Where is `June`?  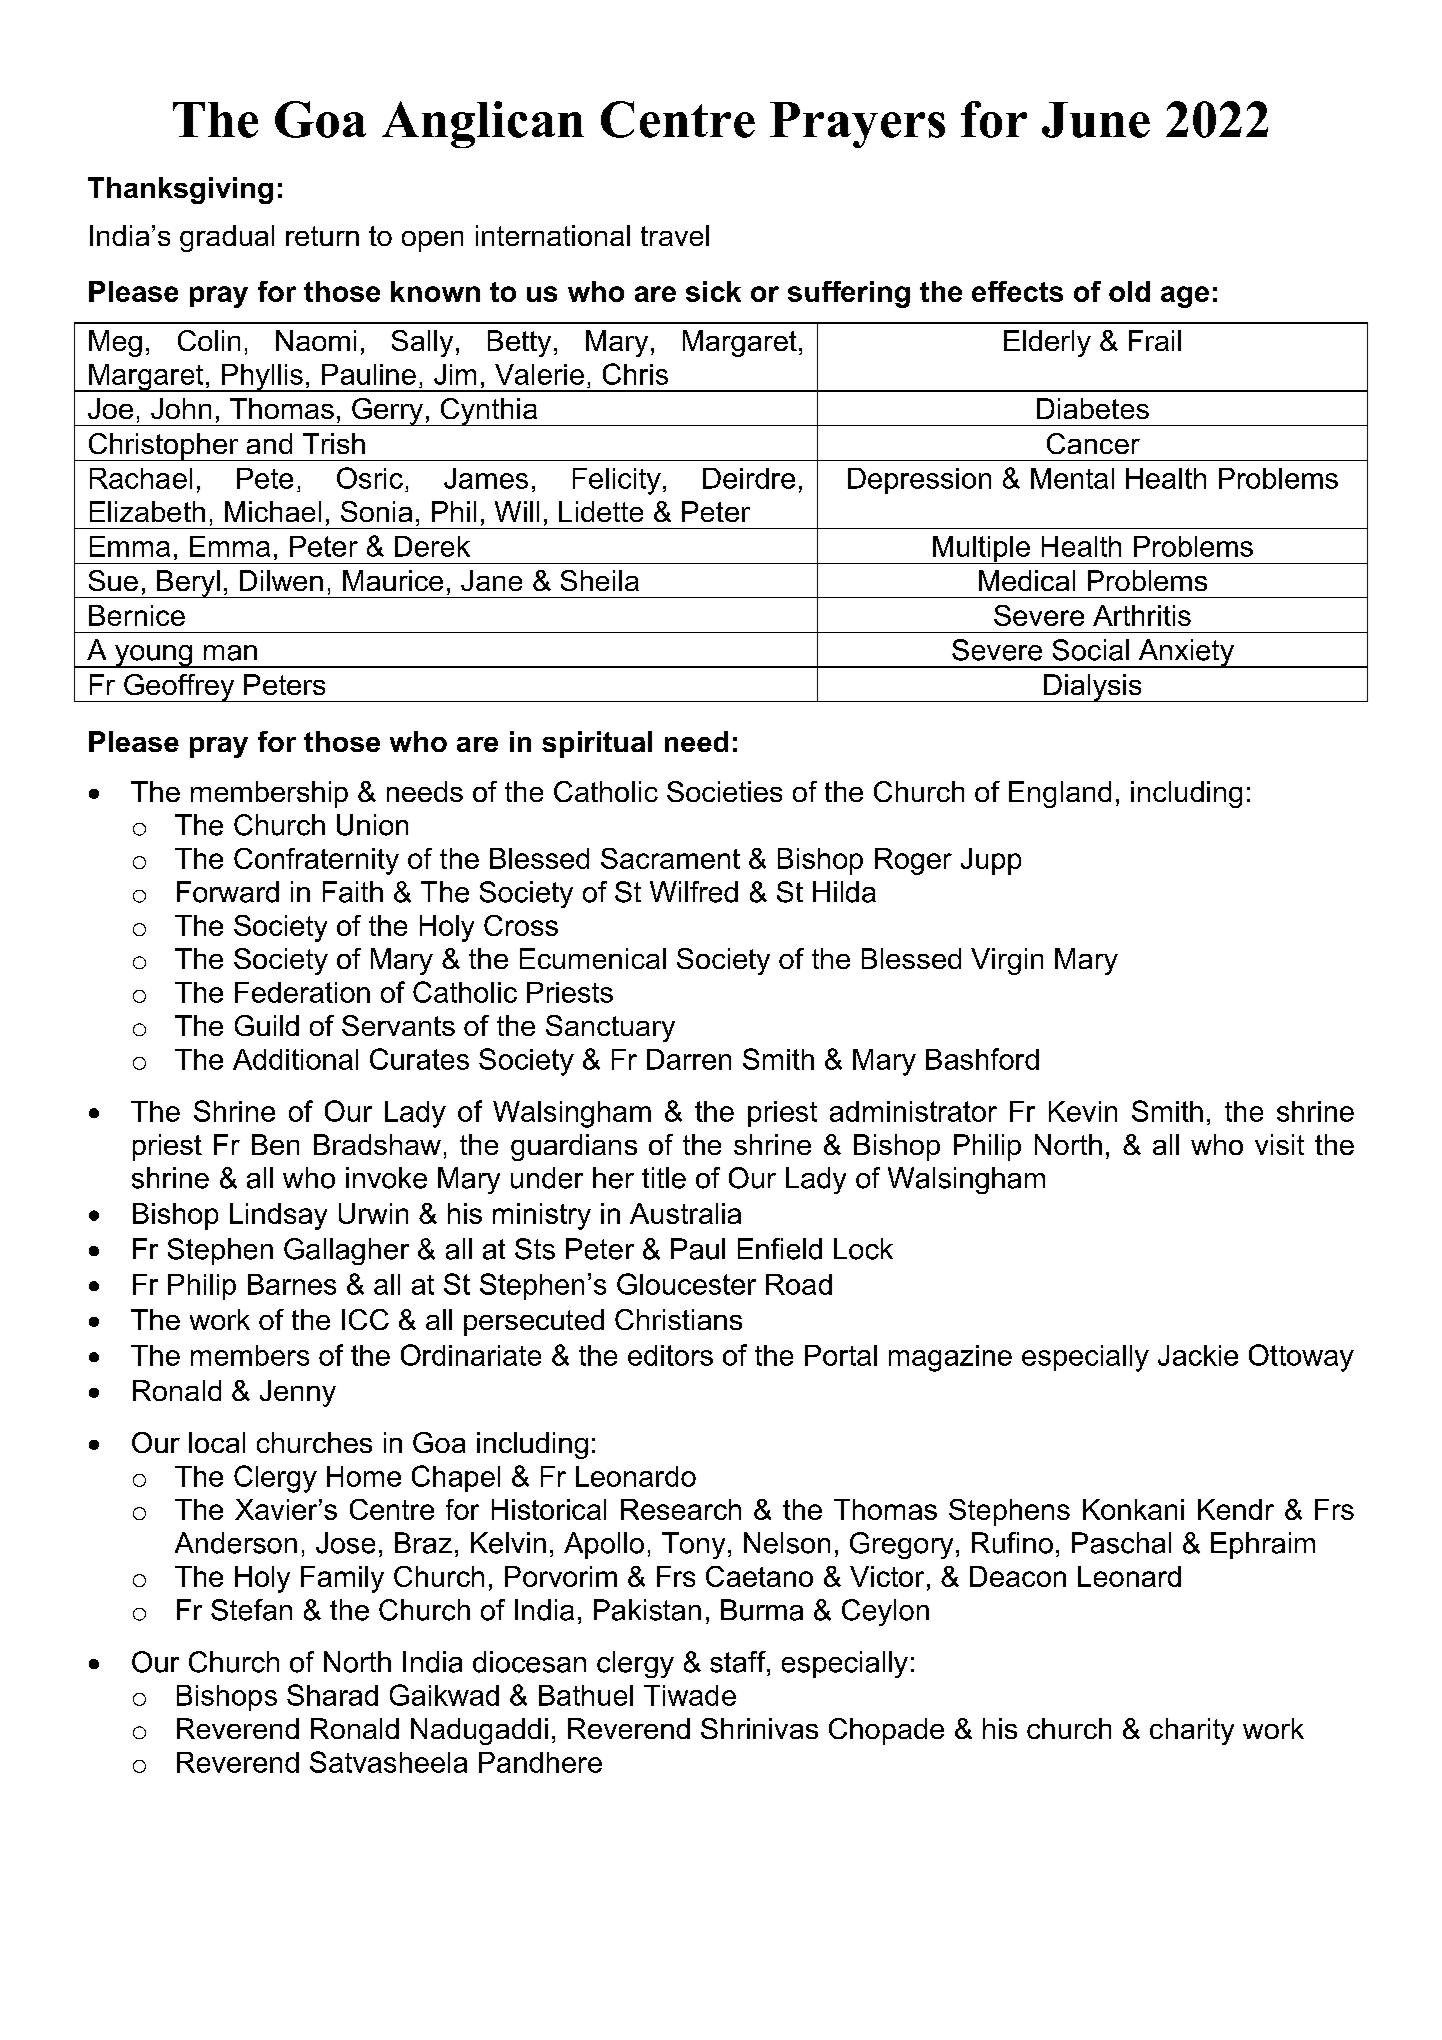
June is located at coordinates (1096, 120).
